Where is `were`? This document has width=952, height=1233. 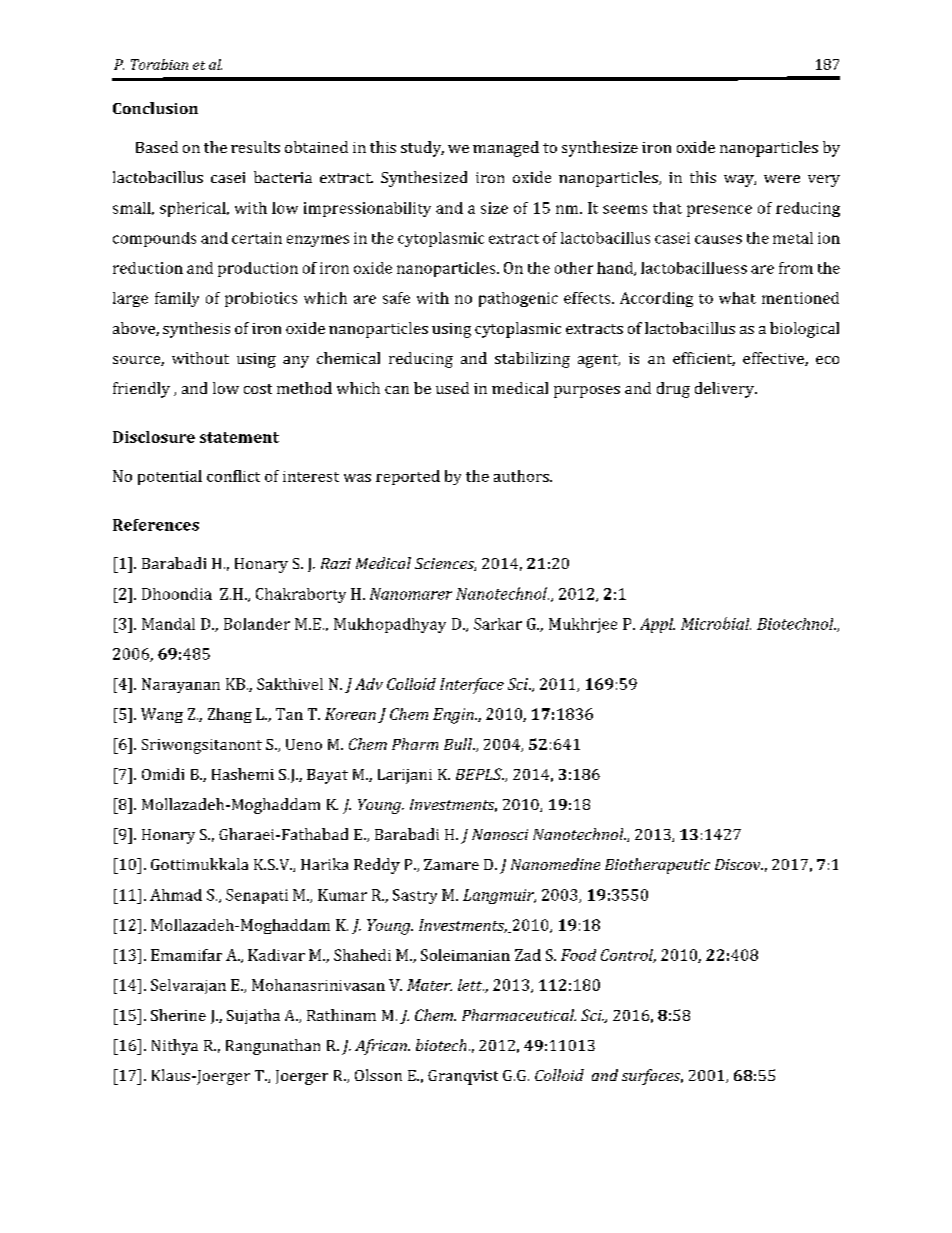
were is located at coordinates (782, 179).
